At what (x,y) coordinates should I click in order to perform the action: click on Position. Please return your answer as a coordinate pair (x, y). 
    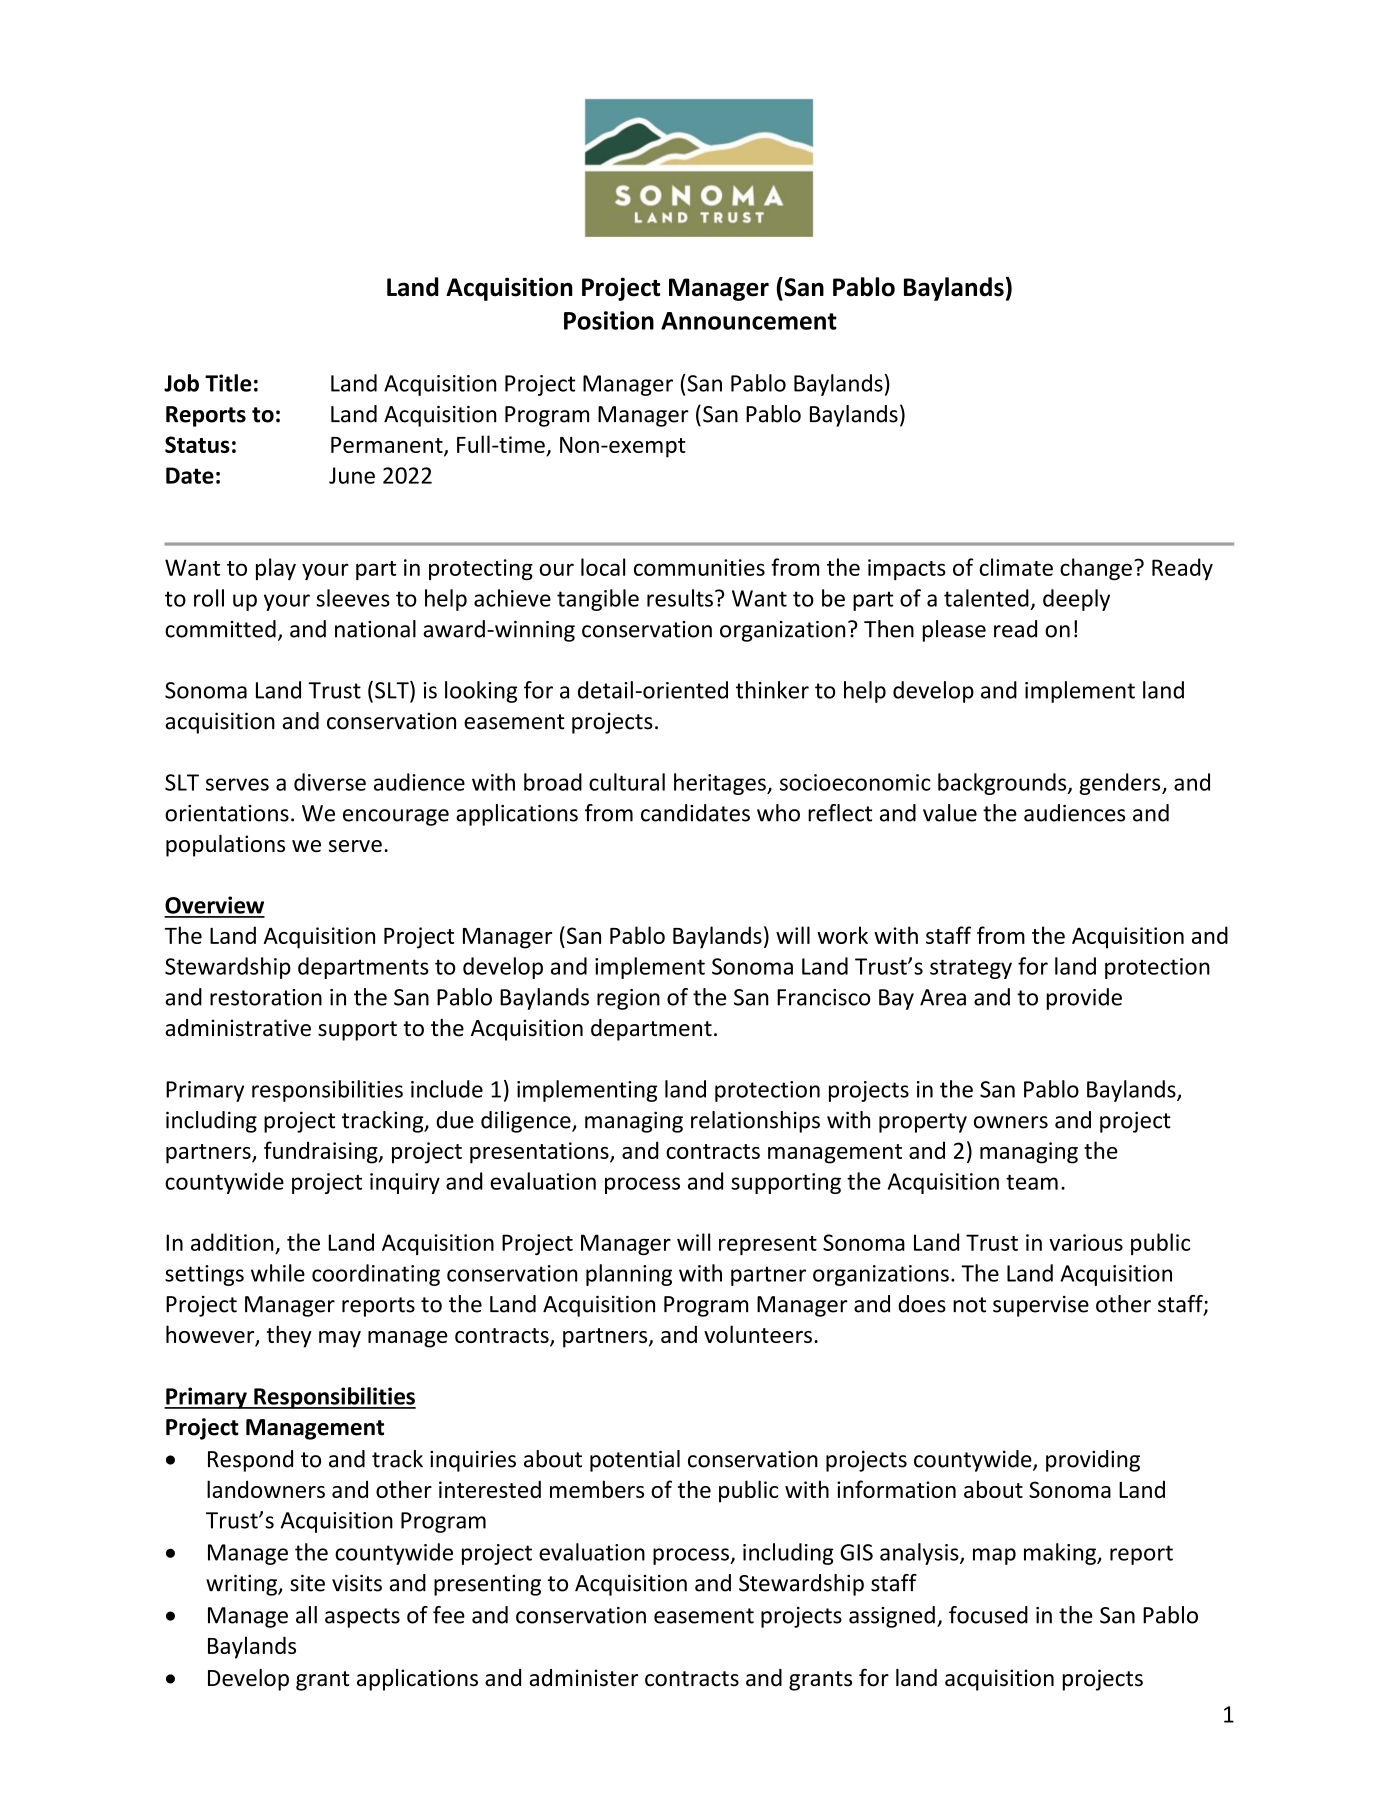
    Looking at the image, I should click on (609, 320).
